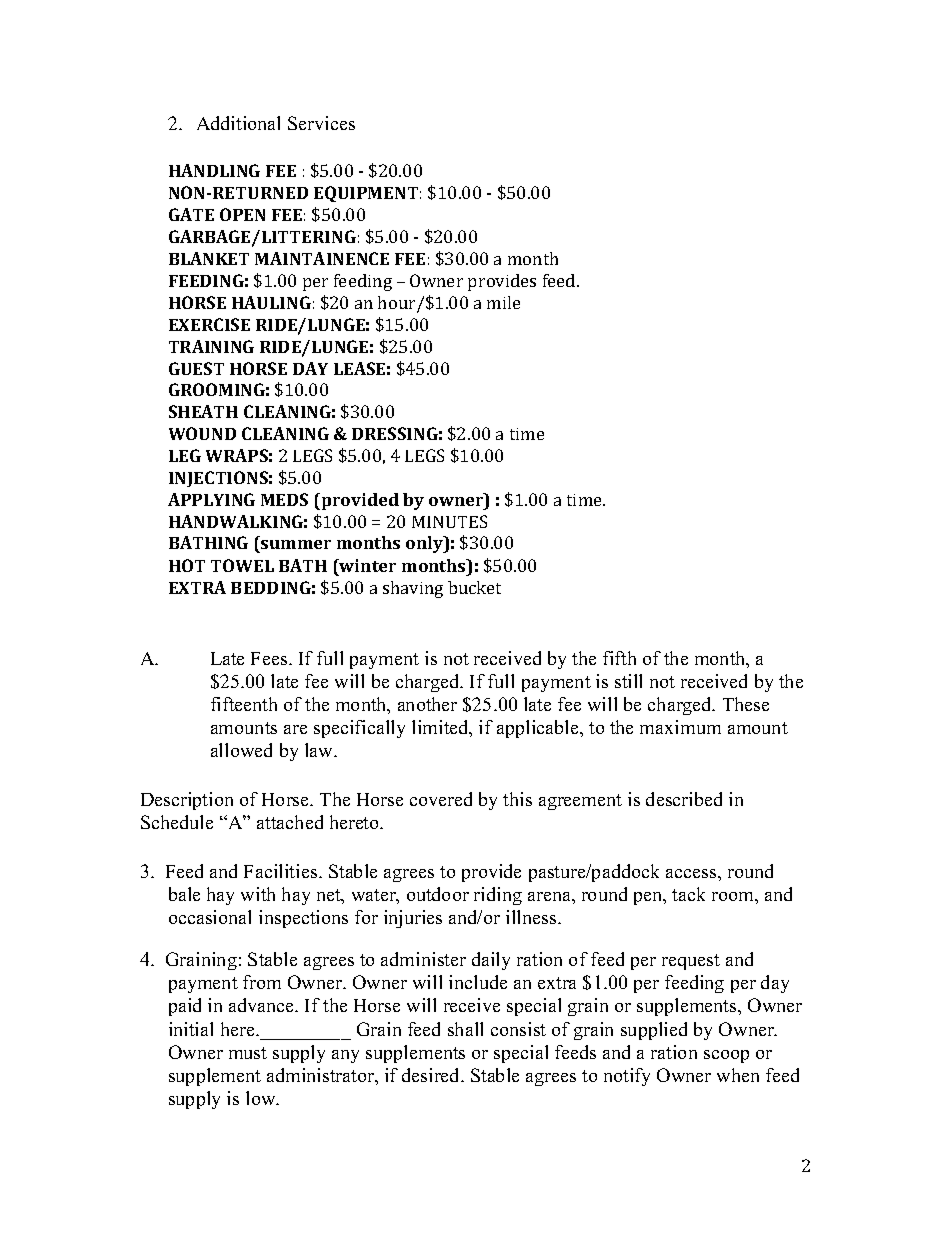  I want to click on shall, so click(465, 1029).
